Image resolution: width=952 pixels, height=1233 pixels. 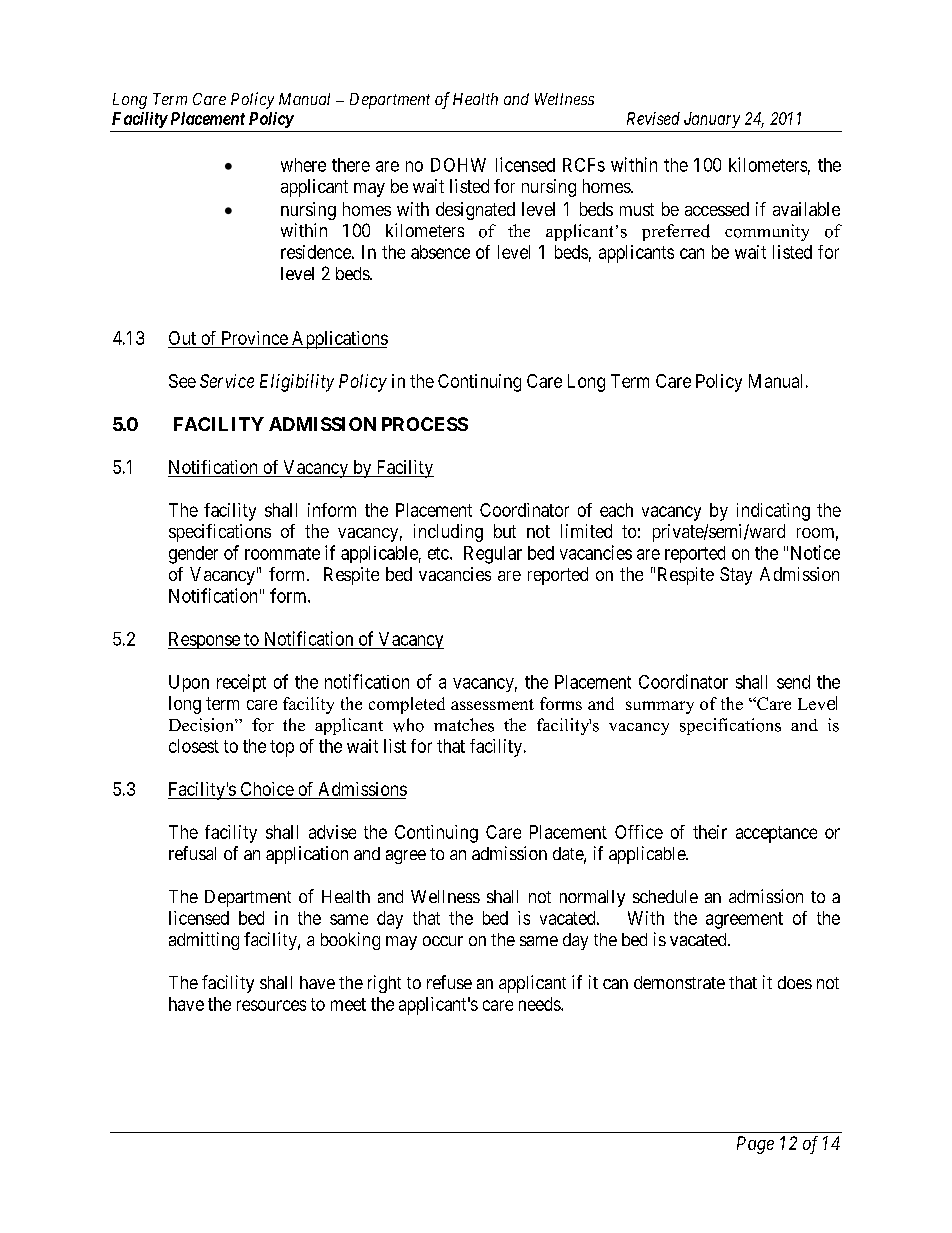 What do you see at coordinates (475, 211) in the image?
I see `designated` at bounding box center [475, 211].
